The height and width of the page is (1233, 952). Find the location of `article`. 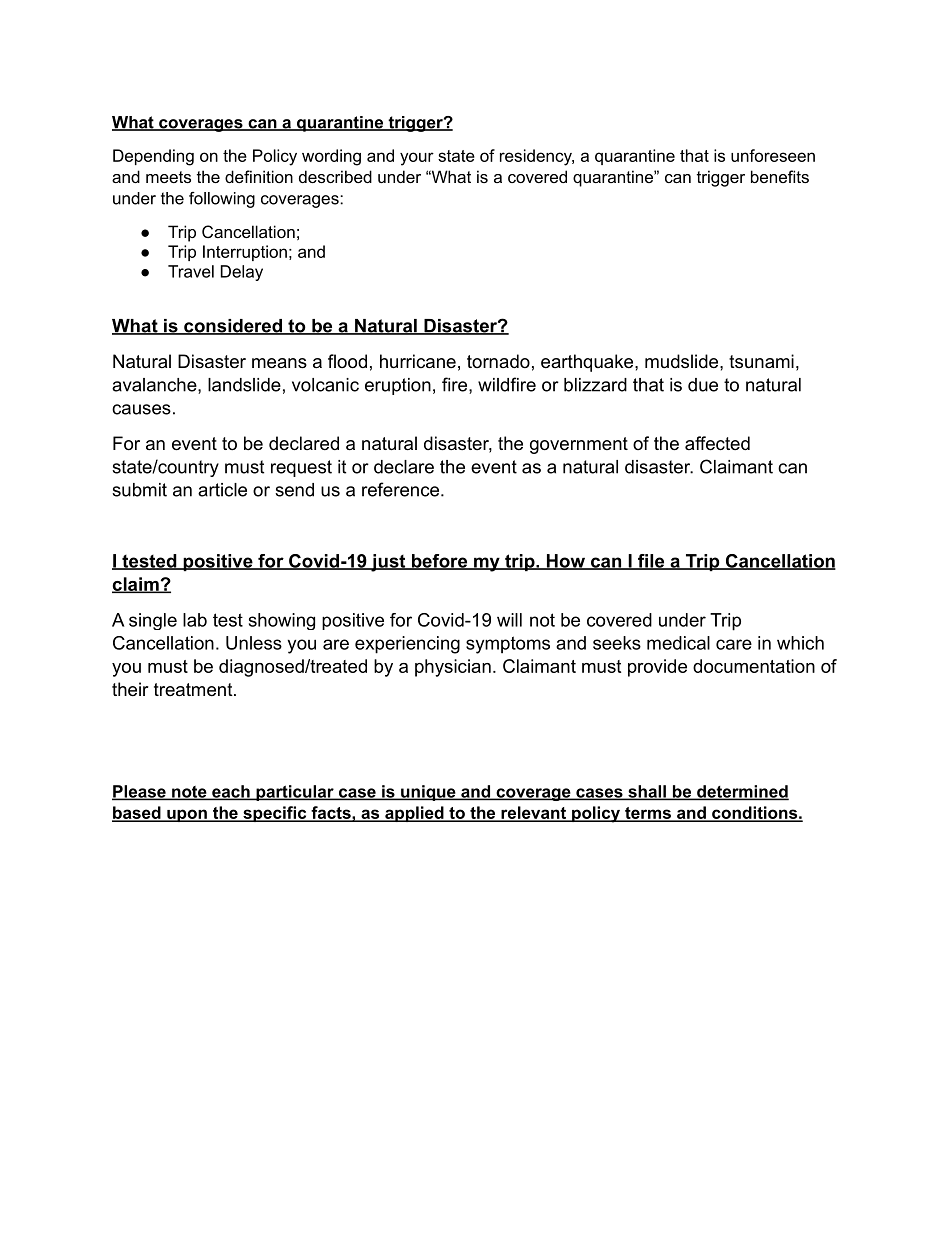

article is located at coordinates (222, 490).
